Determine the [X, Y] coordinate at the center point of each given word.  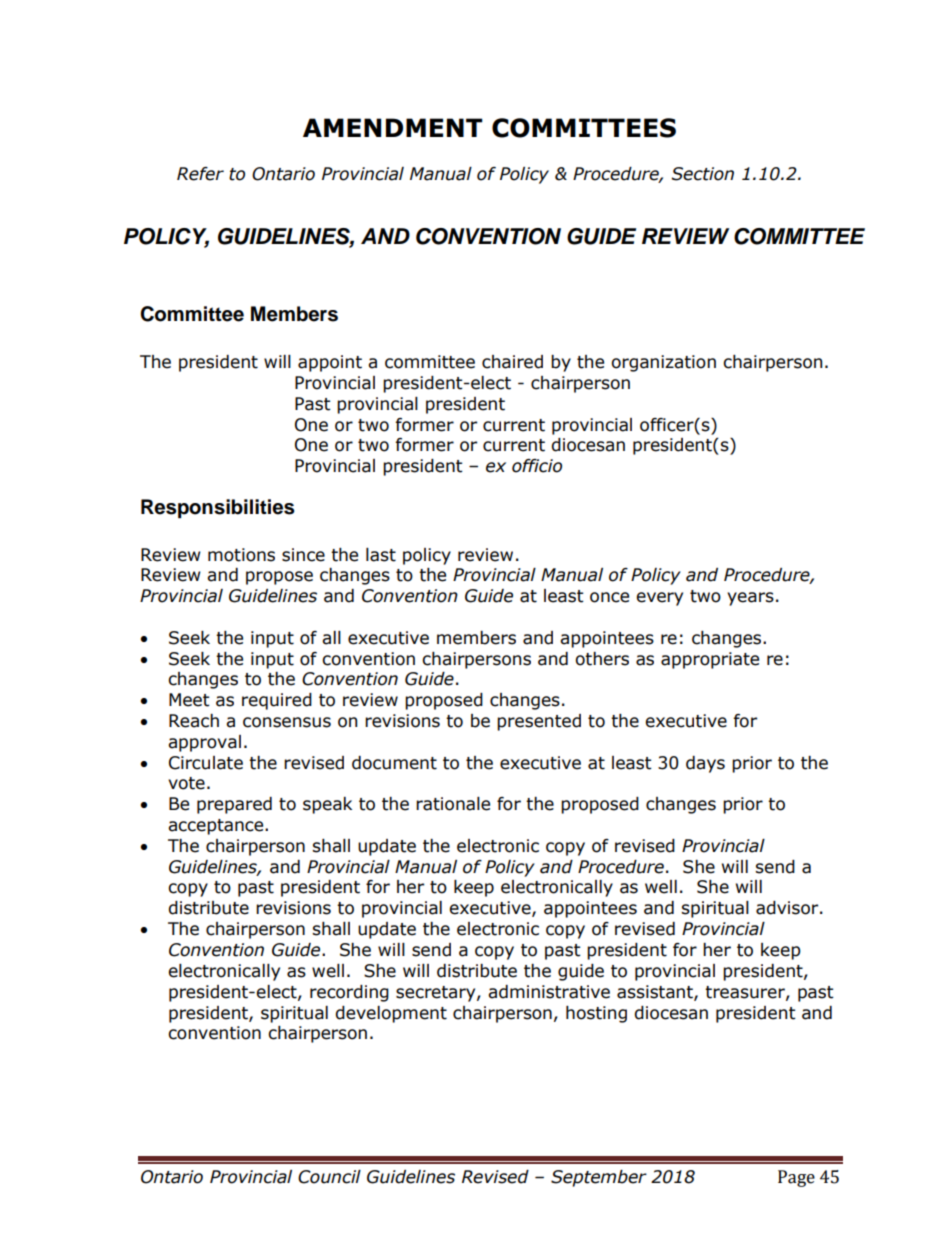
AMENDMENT [393, 127]
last [381, 555]
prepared [234, 805]
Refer [200, 174]
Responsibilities [218, 509]
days [705, 764]
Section [702, 174]
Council [329, 1177]
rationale [453, 804]
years [750, 599]
